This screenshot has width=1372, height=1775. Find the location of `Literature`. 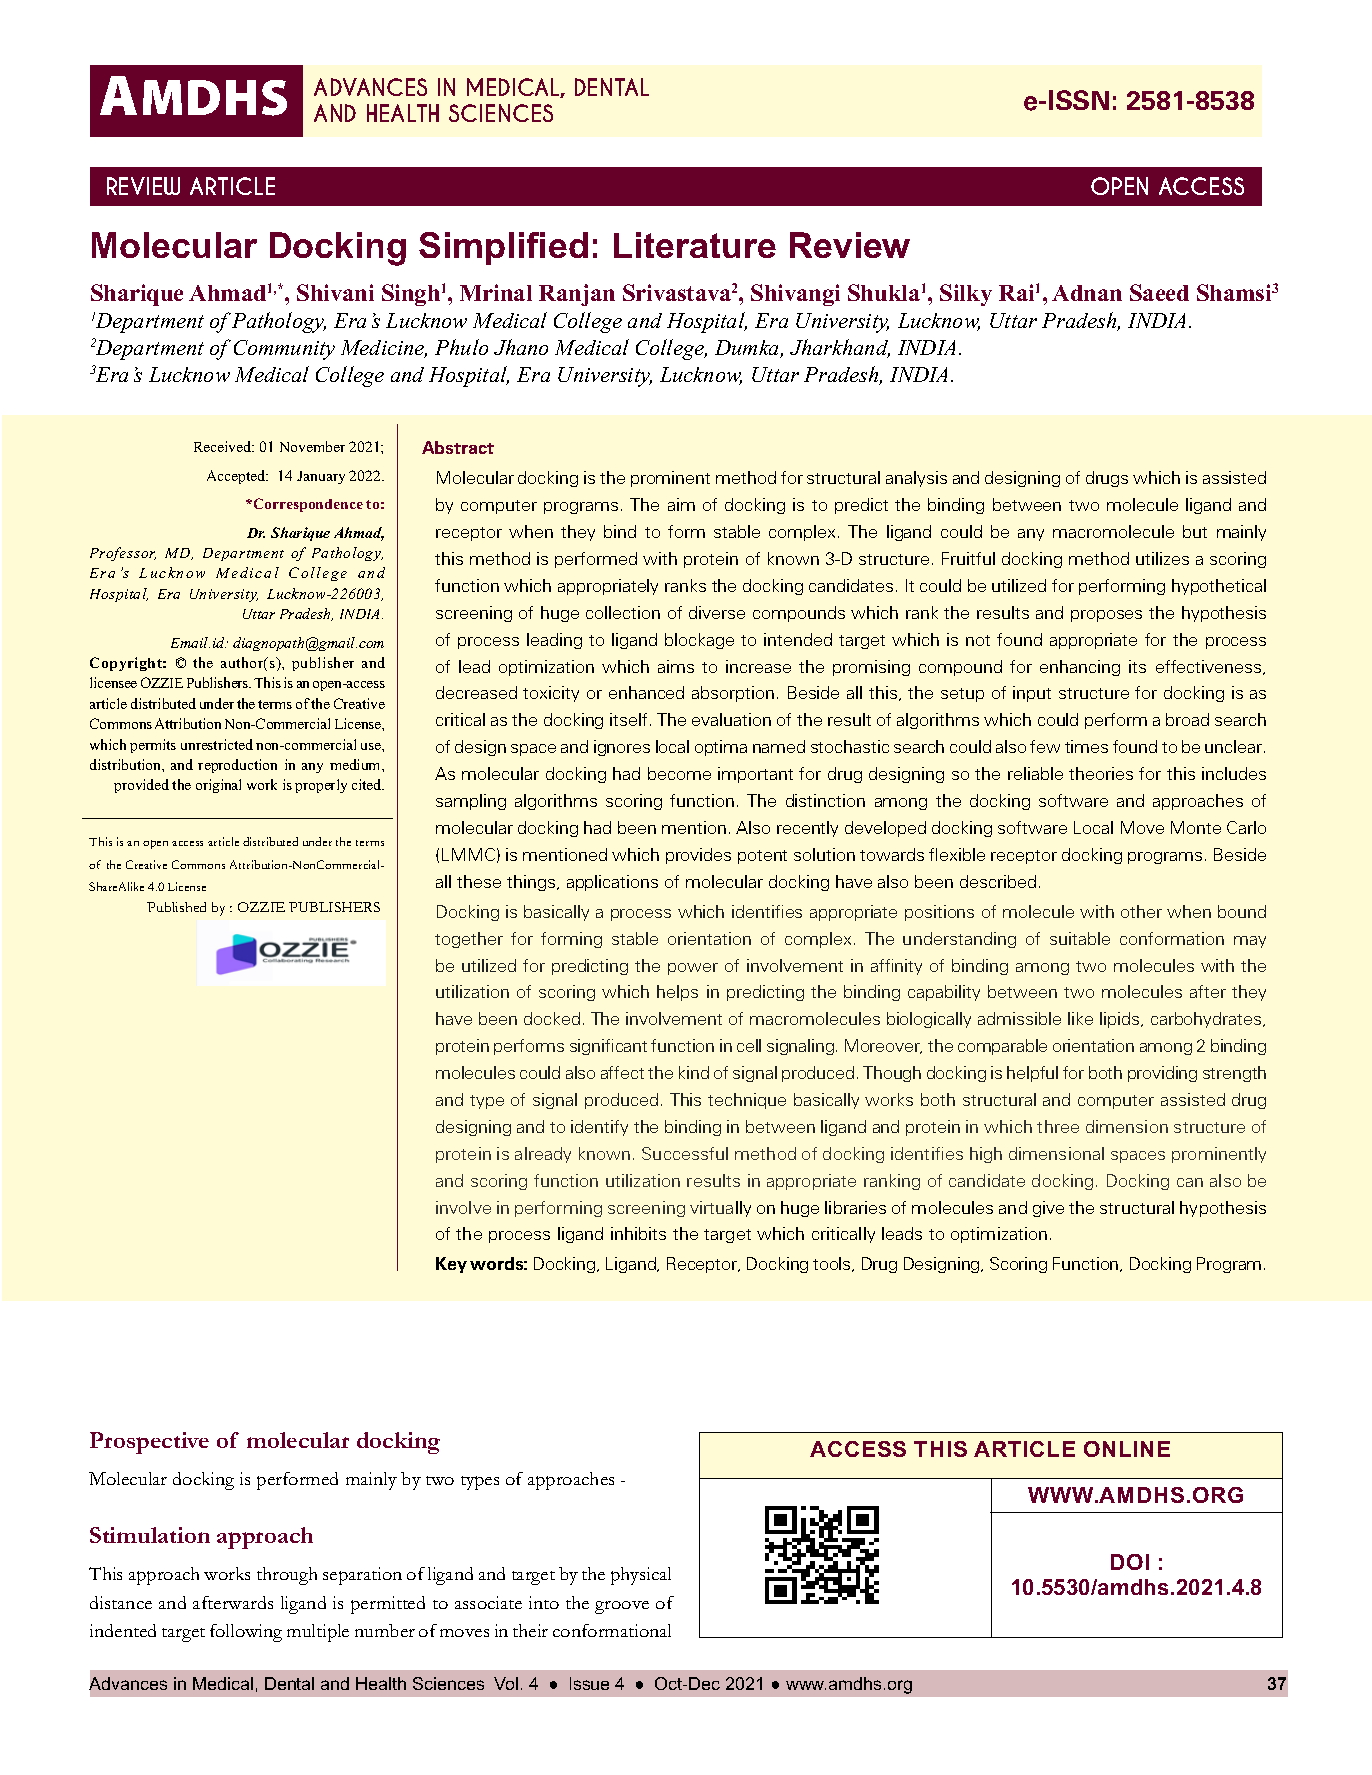

Literature is located at coordinates (695, 245).
